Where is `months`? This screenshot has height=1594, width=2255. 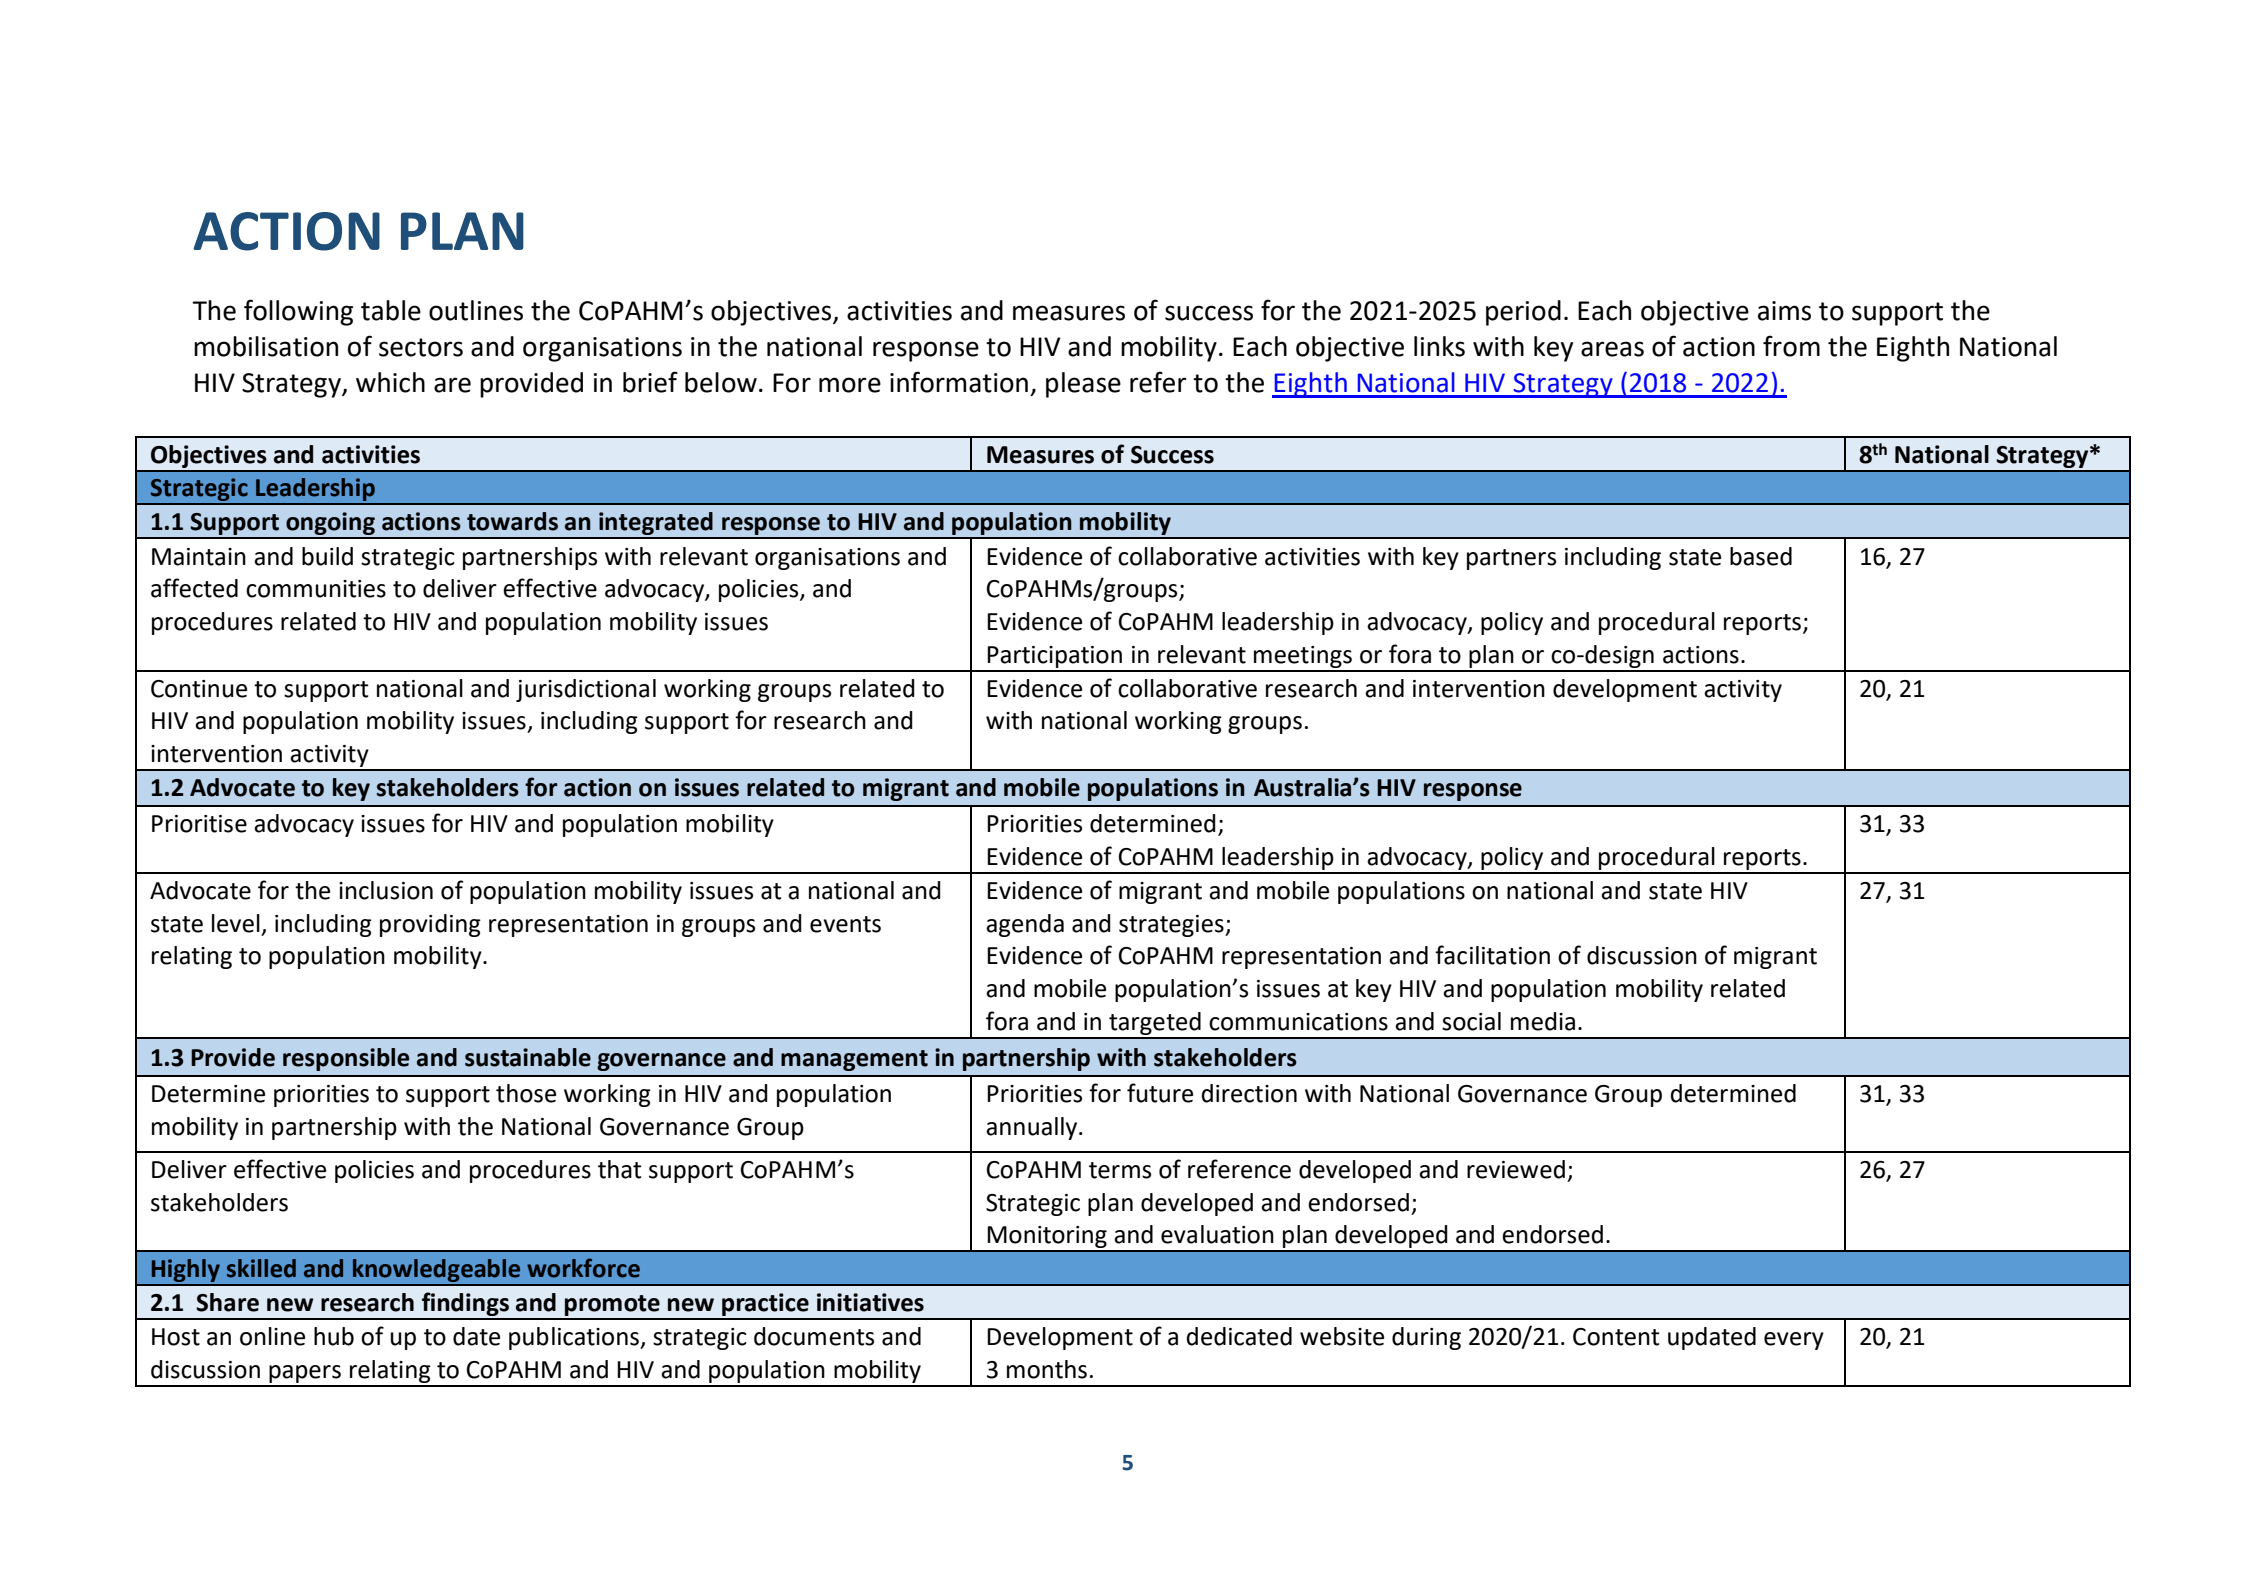
months is located at coordinates (1047, 1369).
